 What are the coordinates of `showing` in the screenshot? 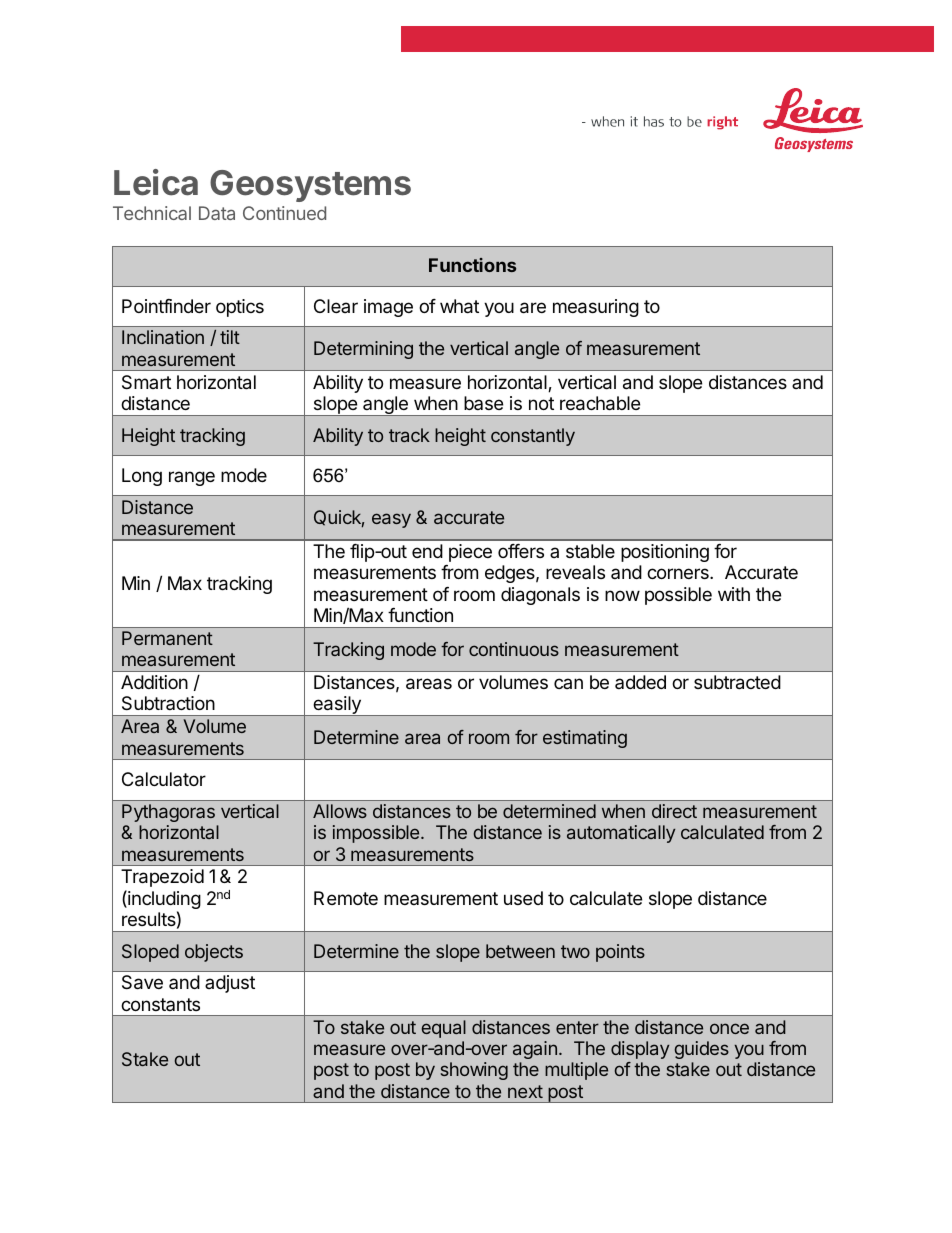 It's located at (474, 1071).
